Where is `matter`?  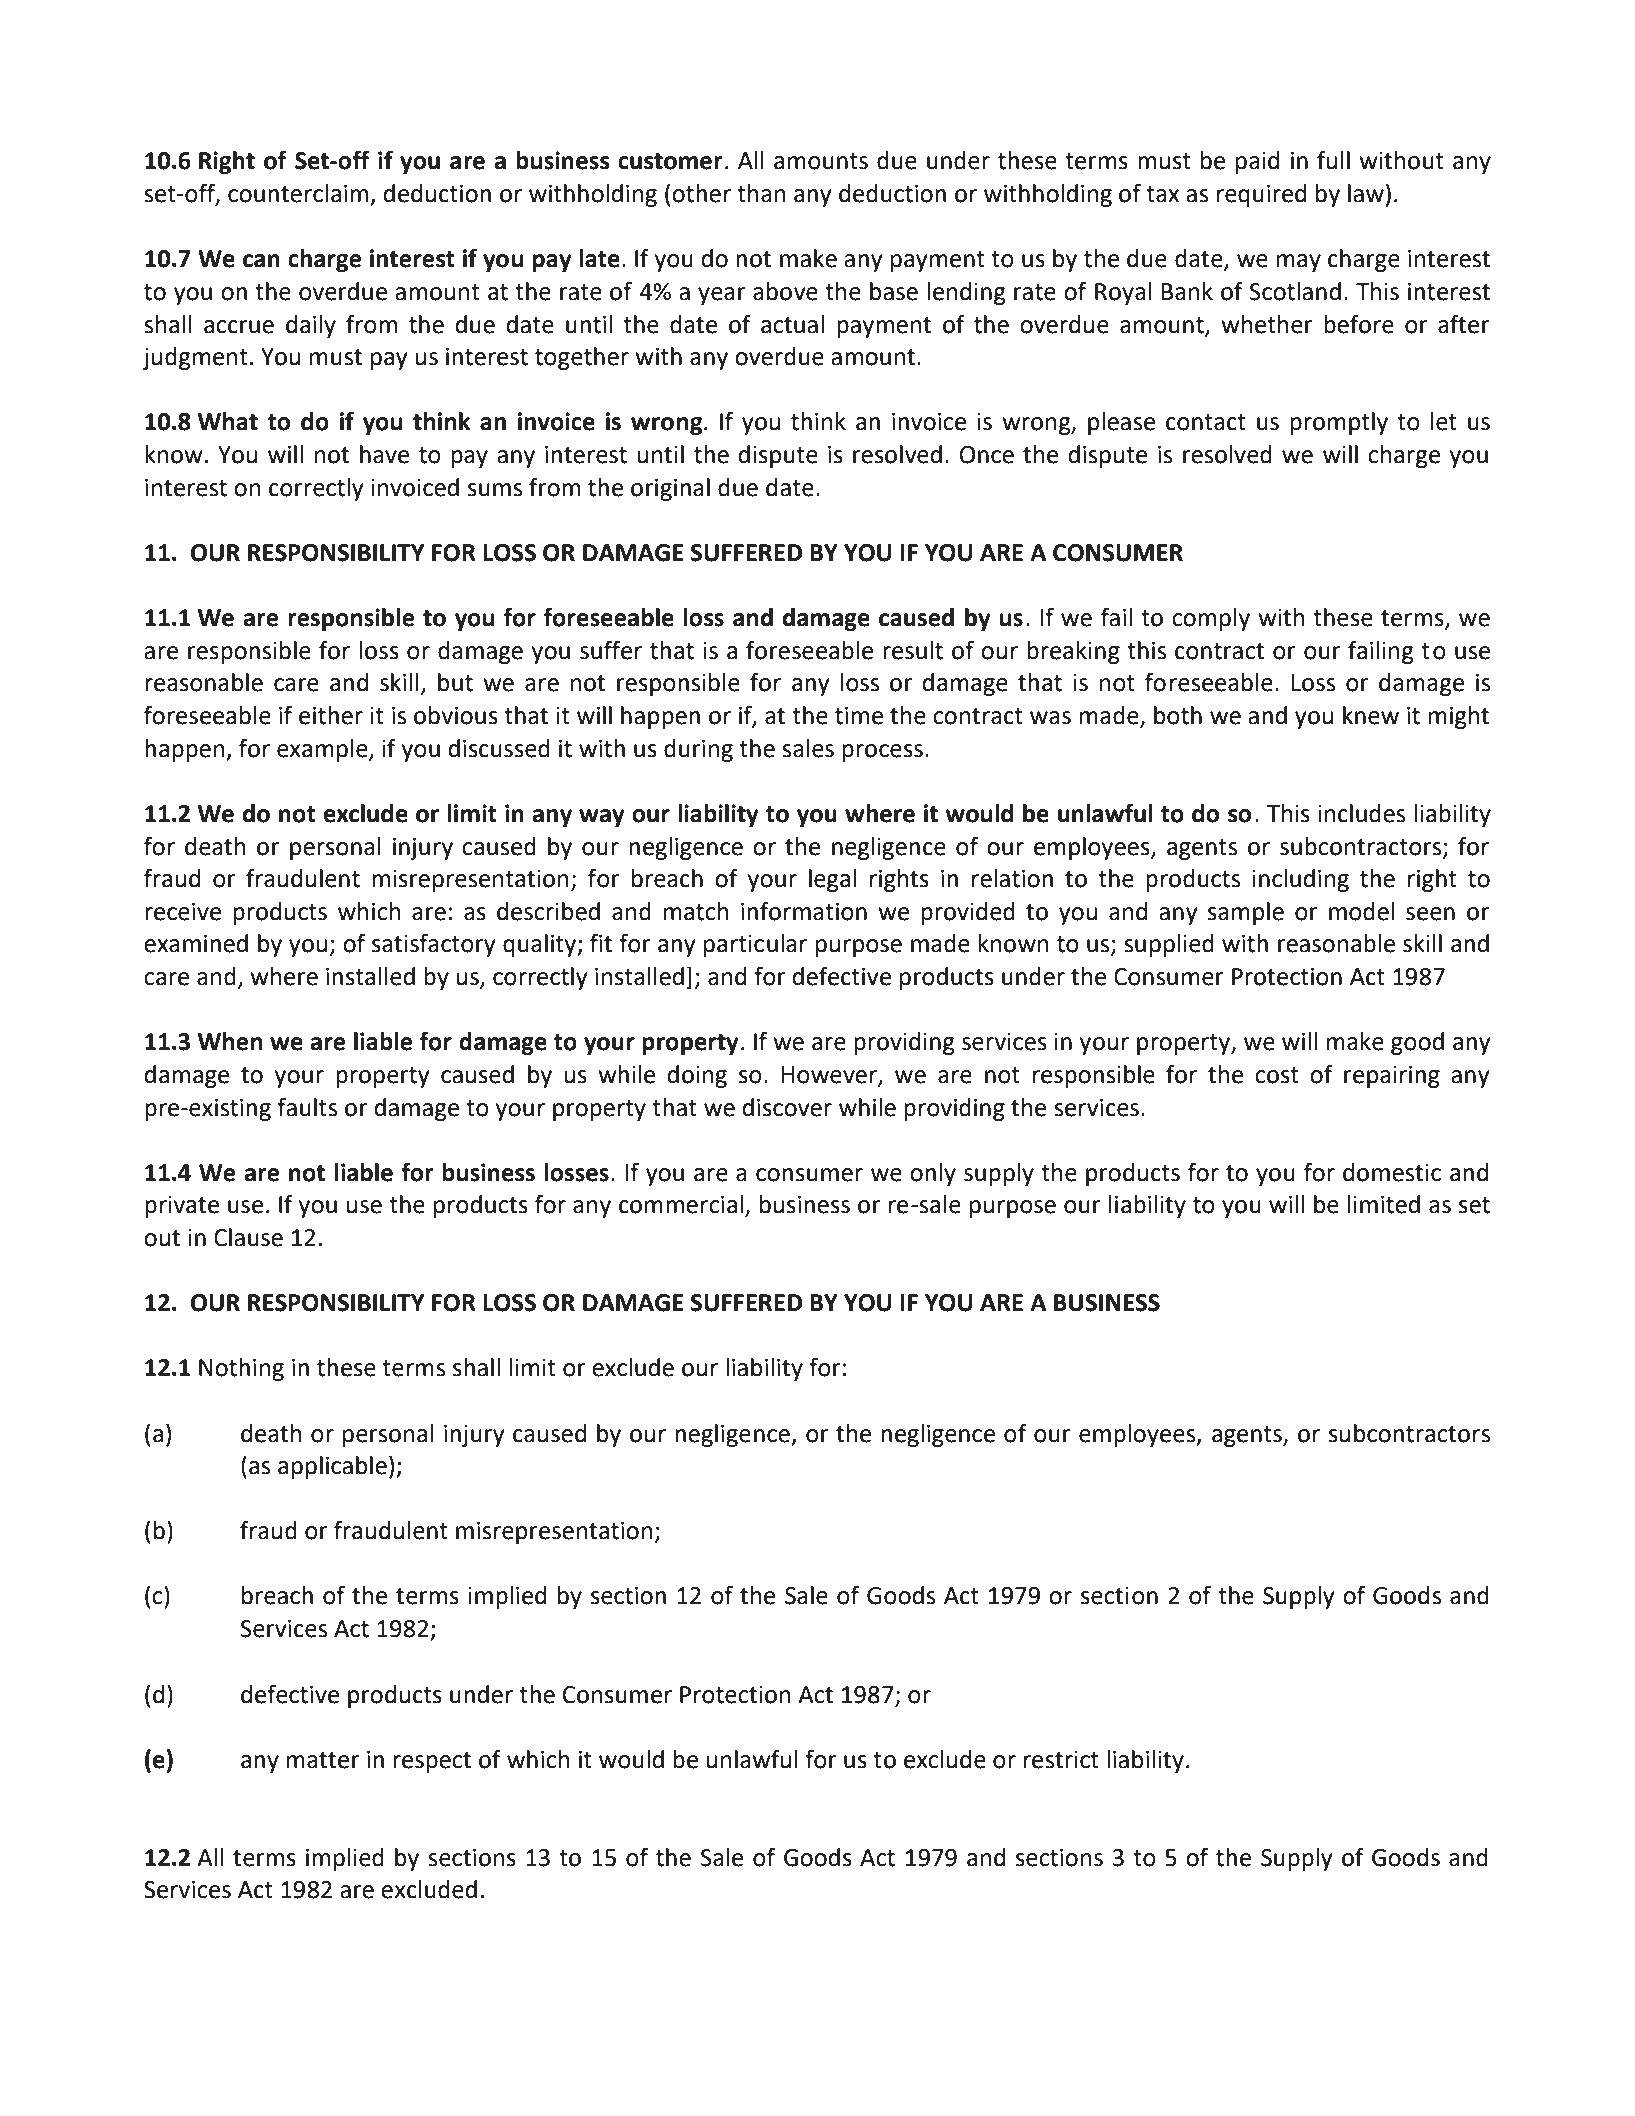
matter is located at coordinates (323, 1760).
